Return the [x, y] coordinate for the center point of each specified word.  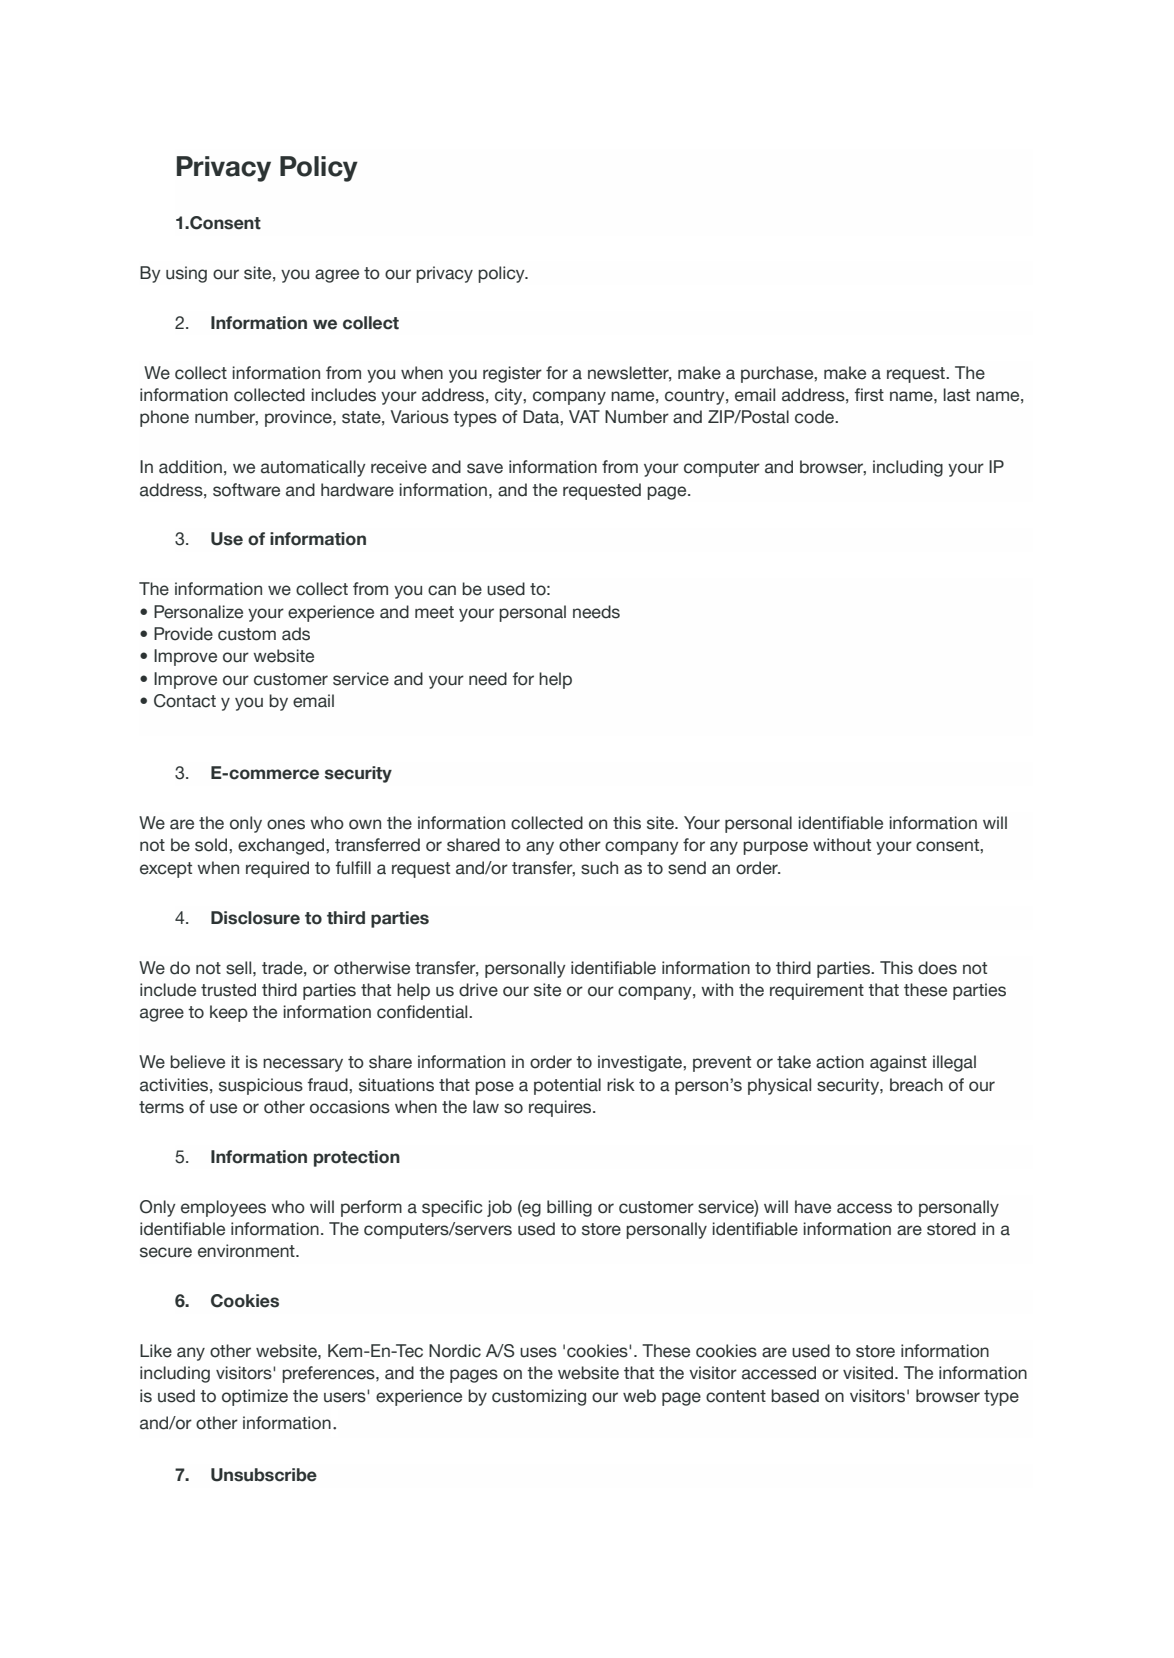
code [815, 417]
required [277, 869]
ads [296, 634]
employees [223, 1208]
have [813, 1207]
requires [561, 1108]
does [937, 968]
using [186, 274]
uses [538, 1352]
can [442, 590]
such [599, 868]
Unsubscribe [264, 1475]
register [512, 374]
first [869, 395]
